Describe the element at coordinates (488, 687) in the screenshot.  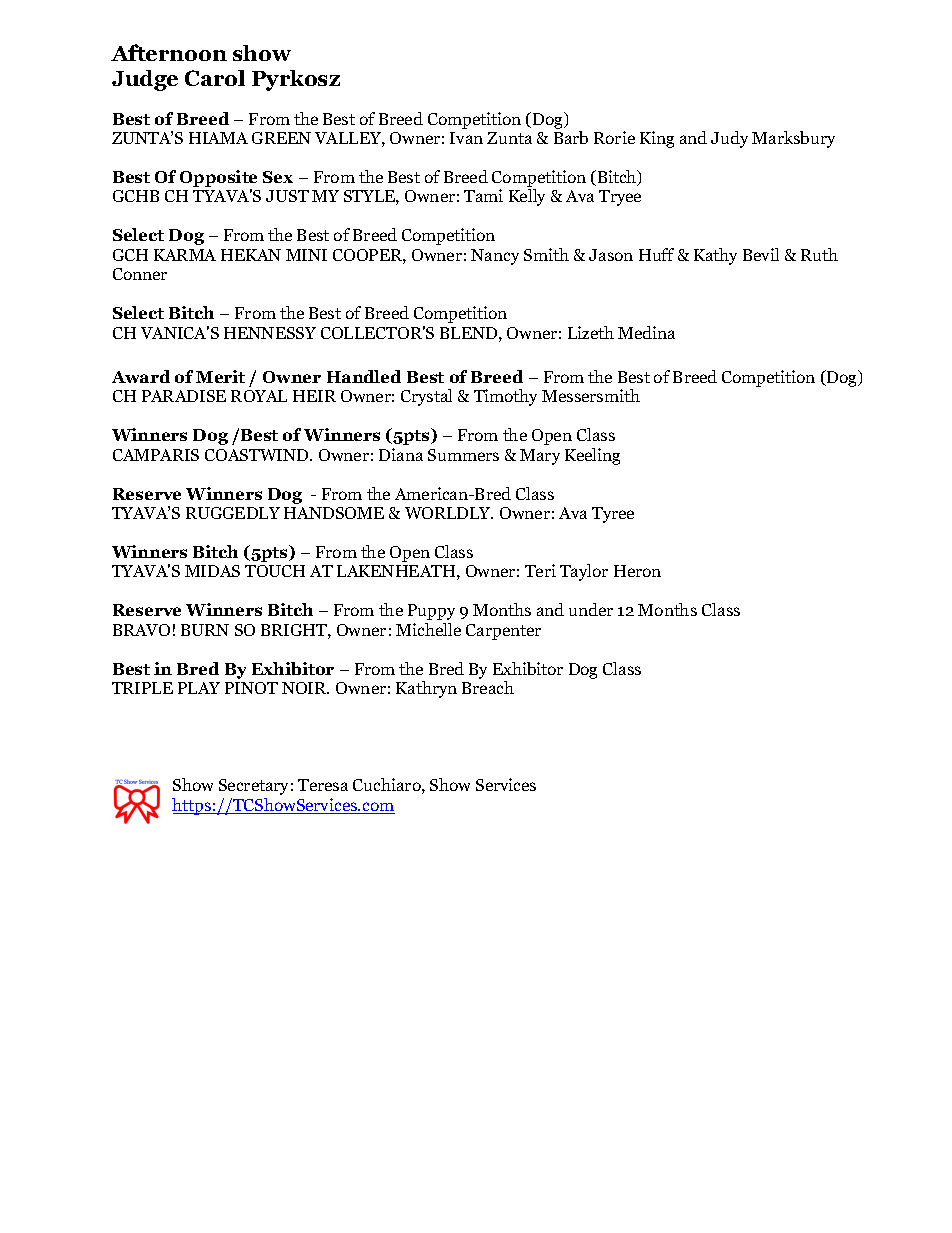
I see `Breach` at that location.
